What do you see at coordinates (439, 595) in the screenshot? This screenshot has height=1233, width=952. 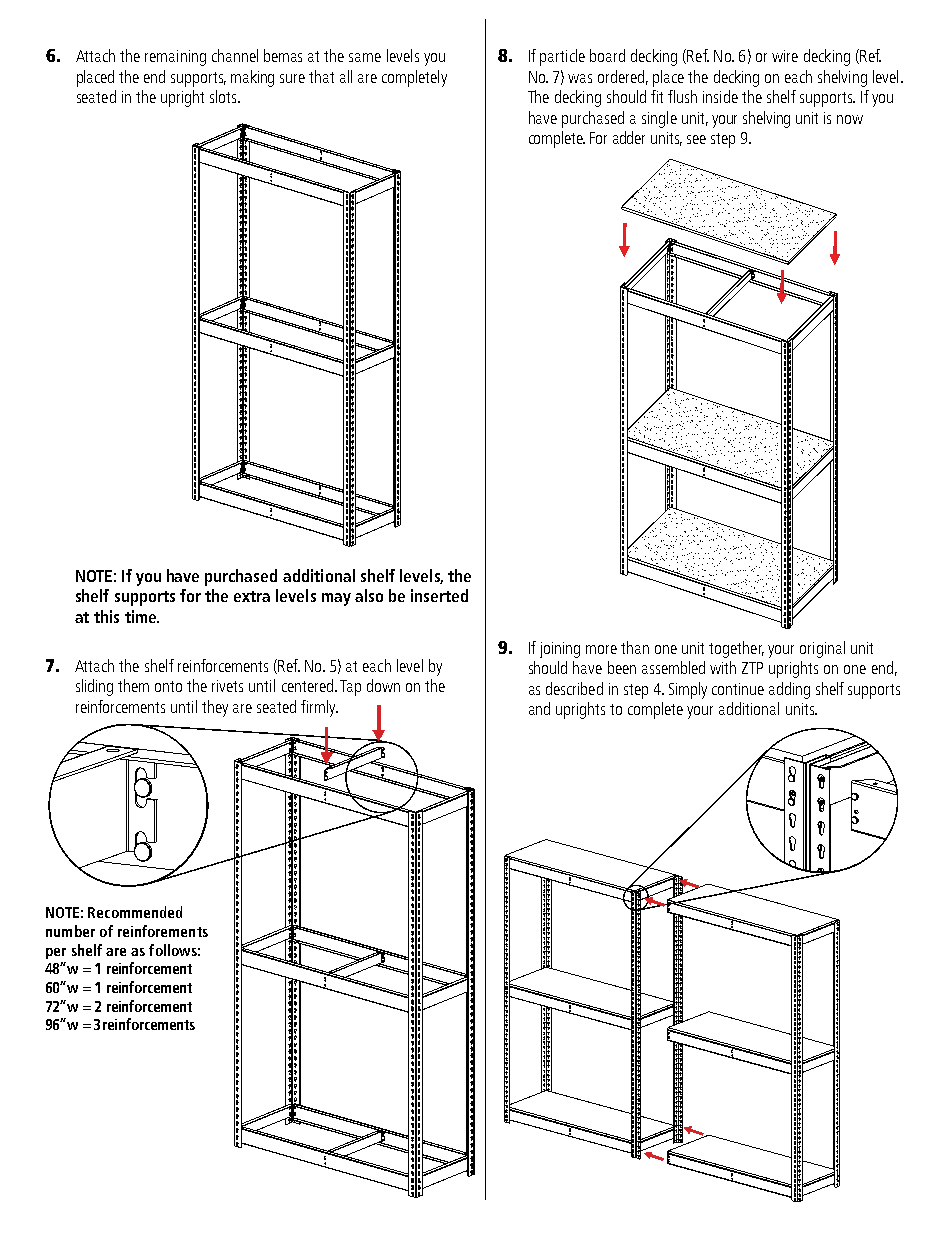 I see `inserted` at bounding box center [439, 595].
